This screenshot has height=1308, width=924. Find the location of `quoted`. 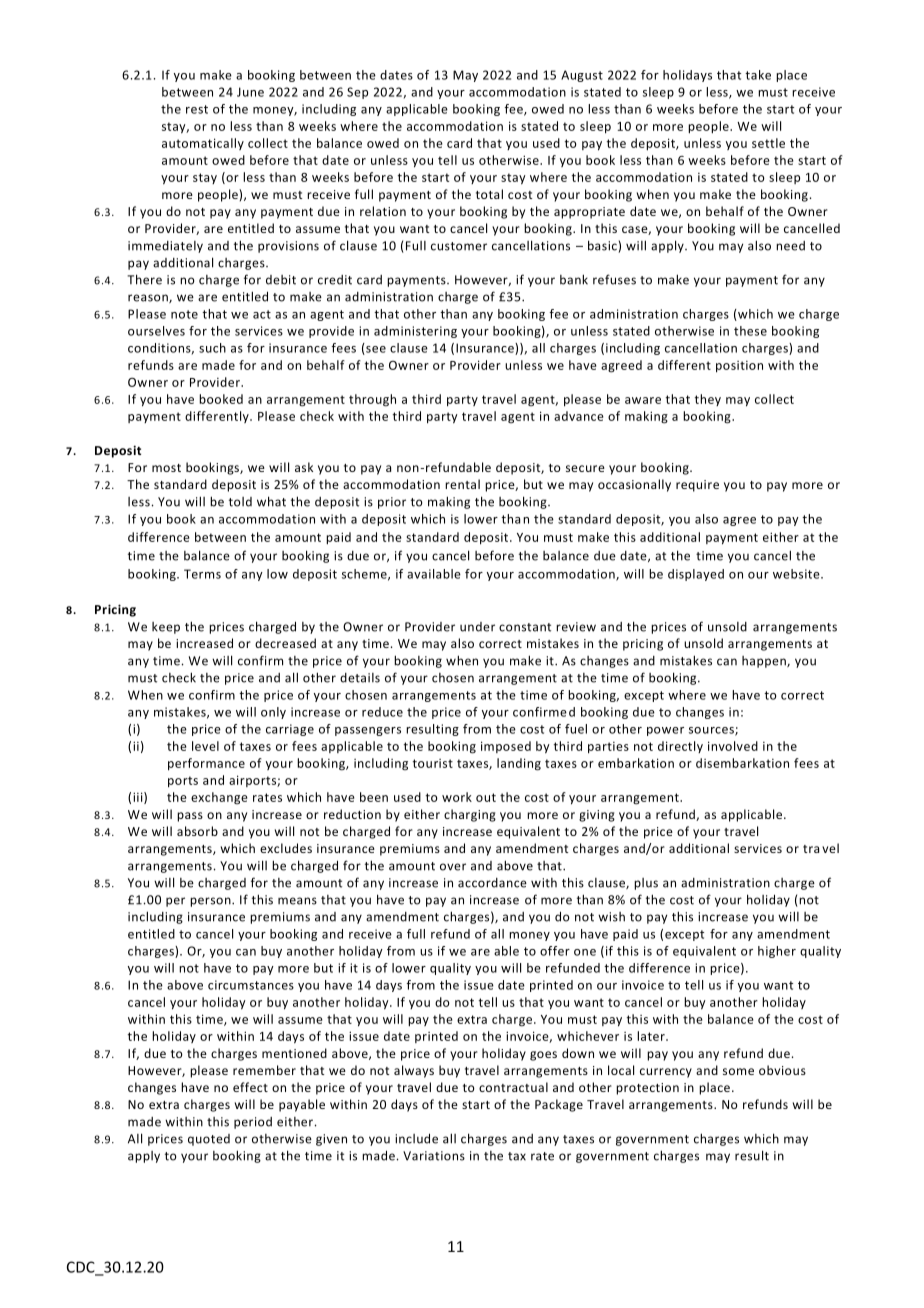

quoted is located at coordinates (209, 1140).
